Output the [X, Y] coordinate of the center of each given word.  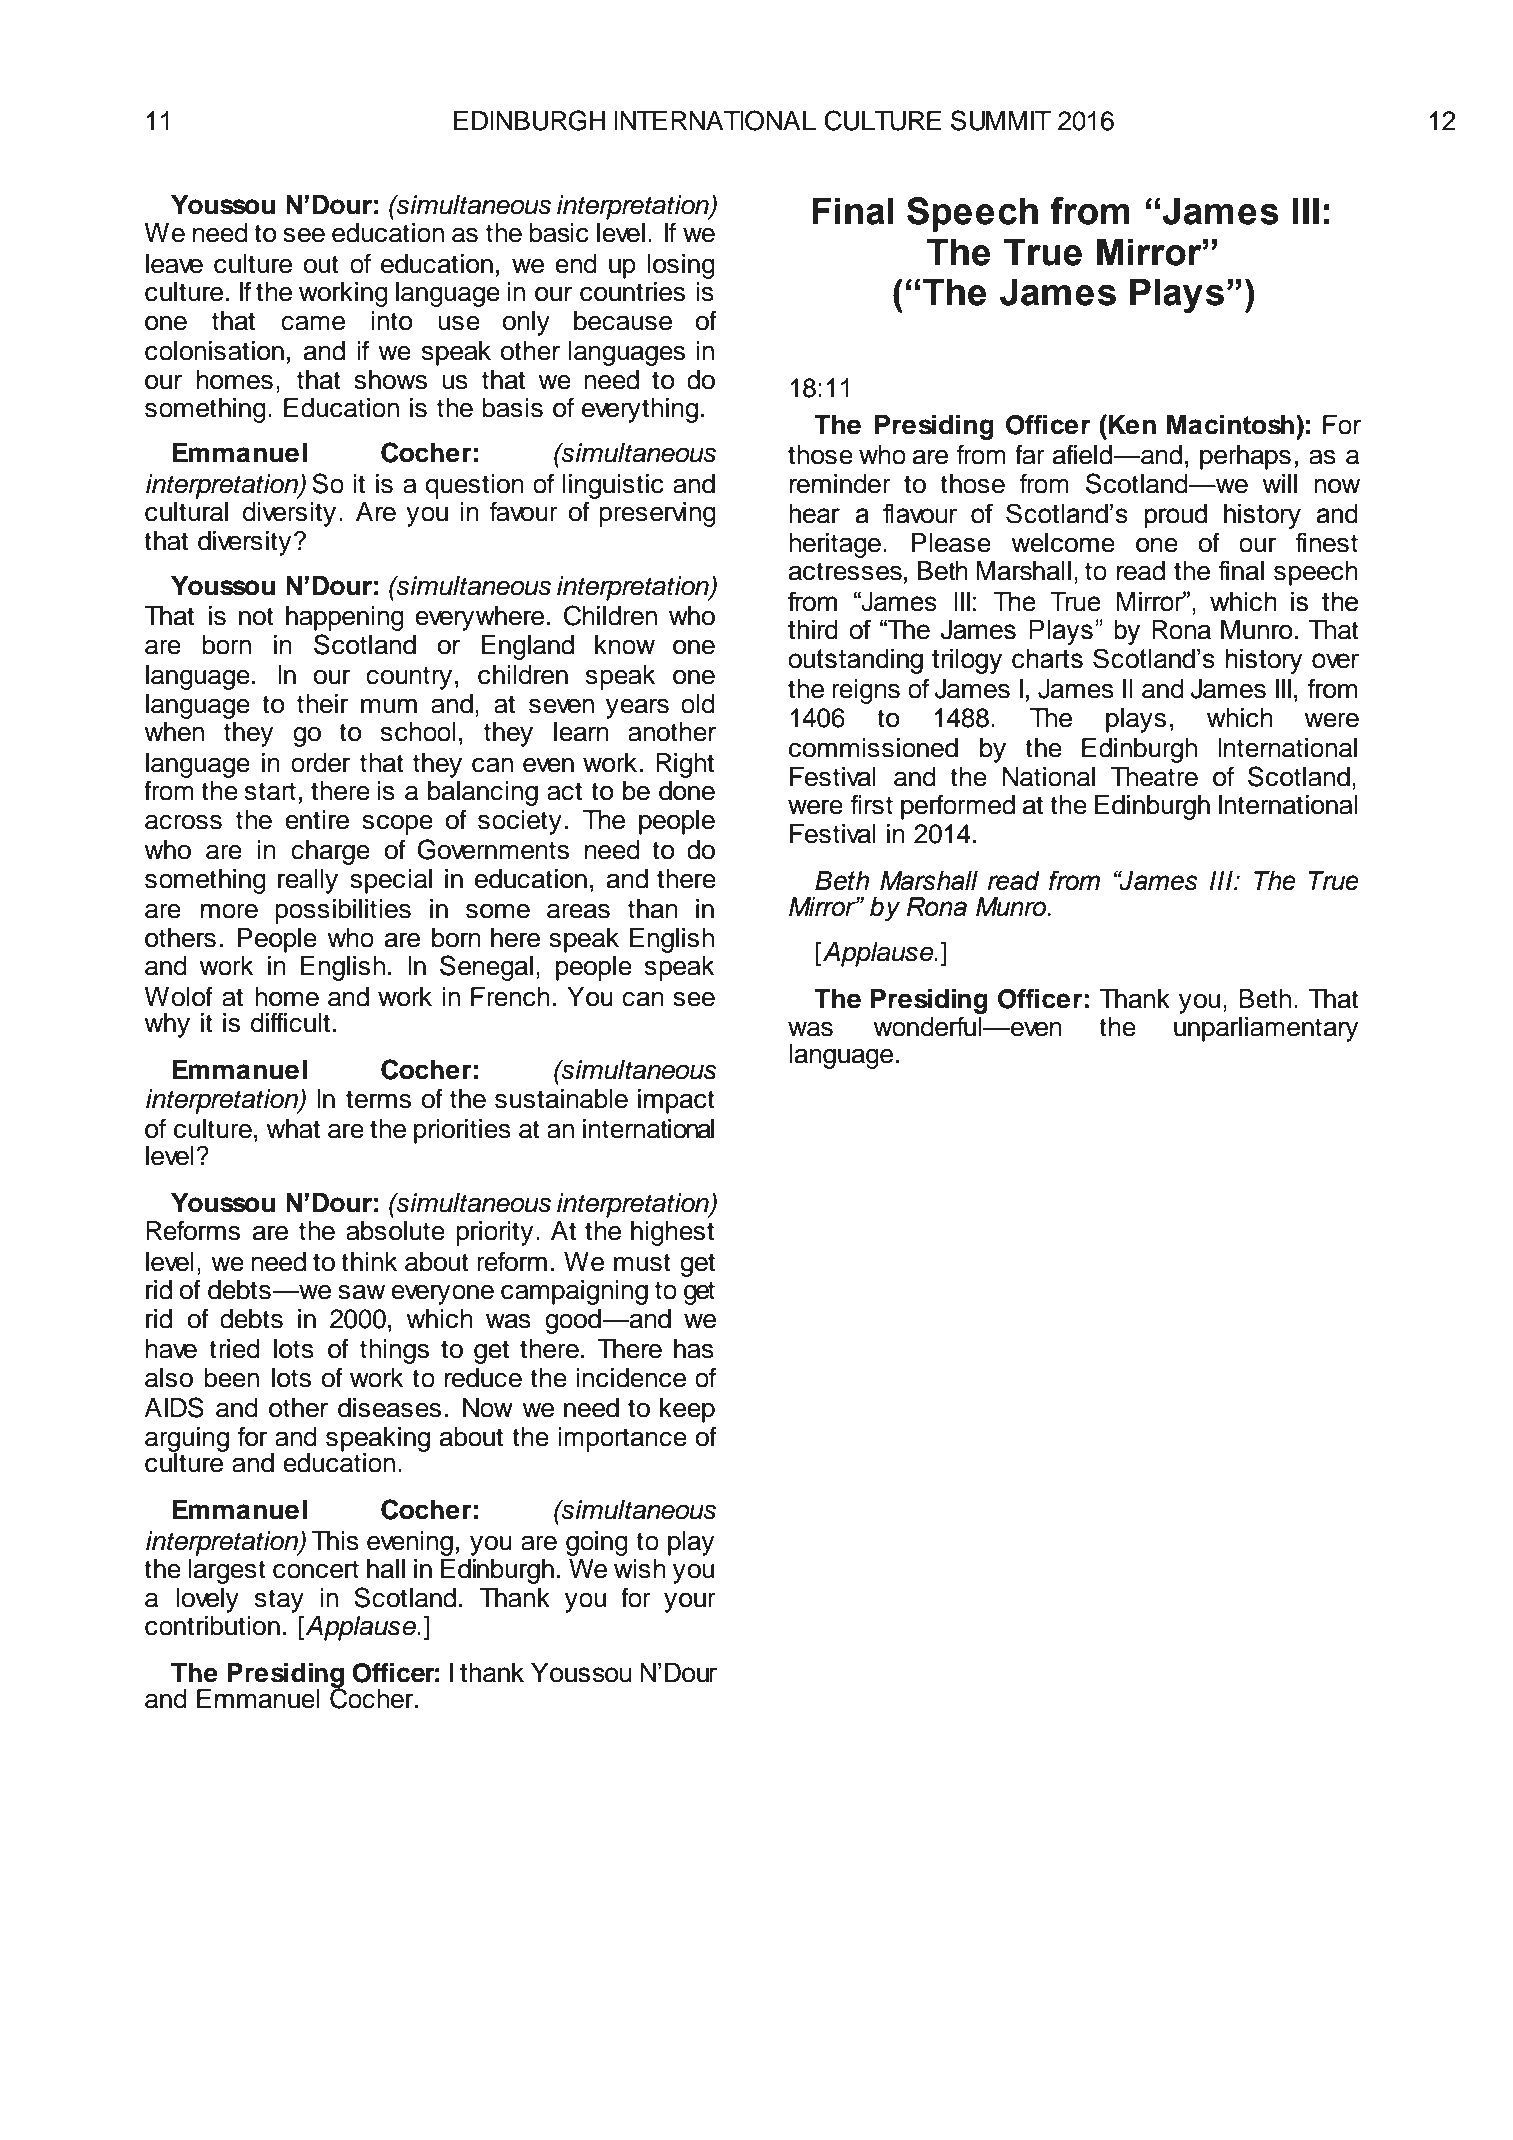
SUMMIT [1001, 120]
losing [681, 266]
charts [1047, 659]
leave [174, 264]
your [690, 1602]
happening [345, 618]
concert [316, 1569]
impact [676, 1101]
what [293, 1129]
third [813, 630]
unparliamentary [1266, 1029]
